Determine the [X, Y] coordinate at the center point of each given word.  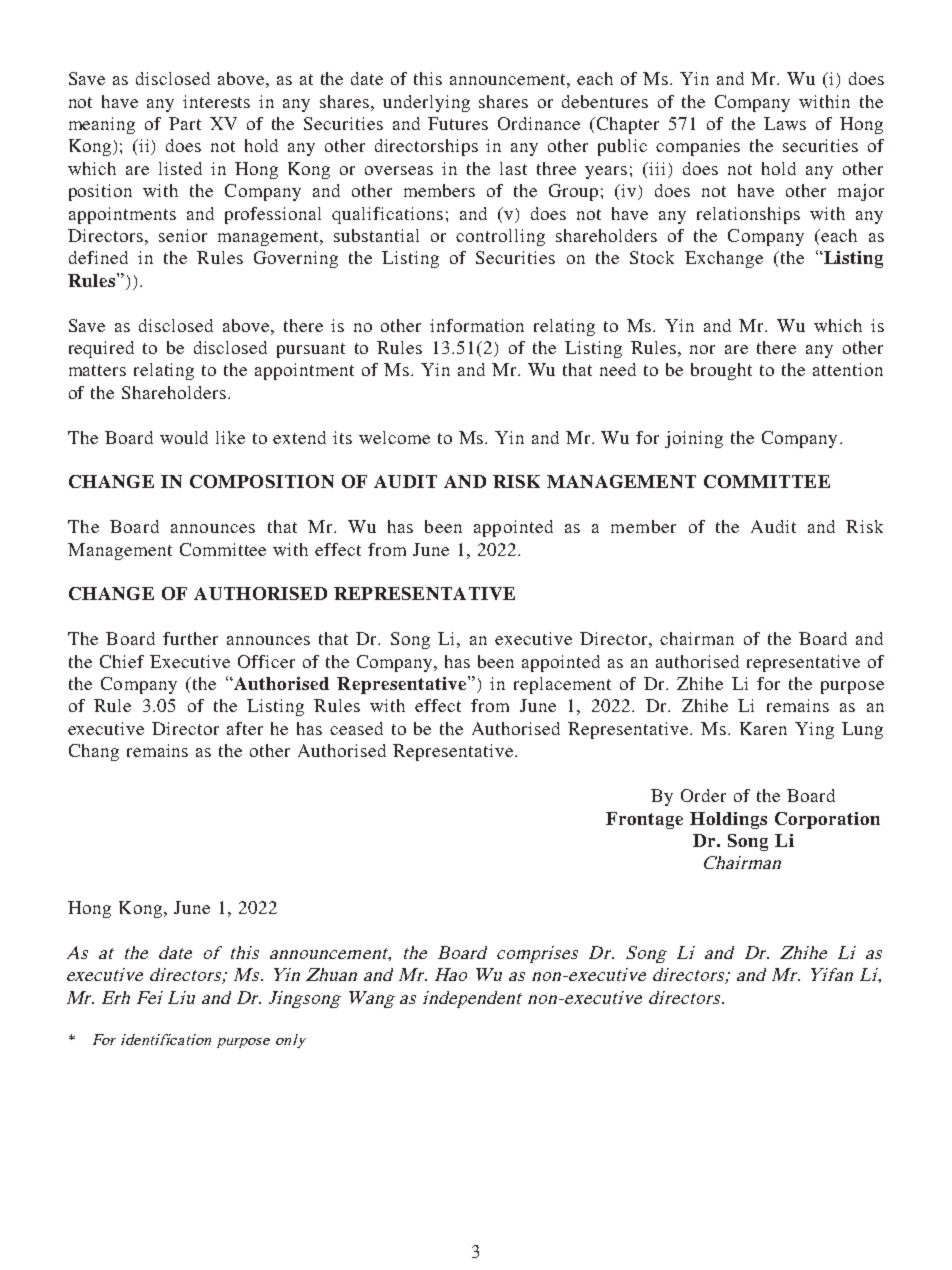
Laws [785, 123]
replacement [562, 685]
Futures [458, 123]
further [190, 638]
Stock [652, 257]
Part [185, 123]
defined [98, 257]
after [245, 728]
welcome [394, 437]
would [184, 437]
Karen [763, 728]
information [477, 325]
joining [694, 439]
